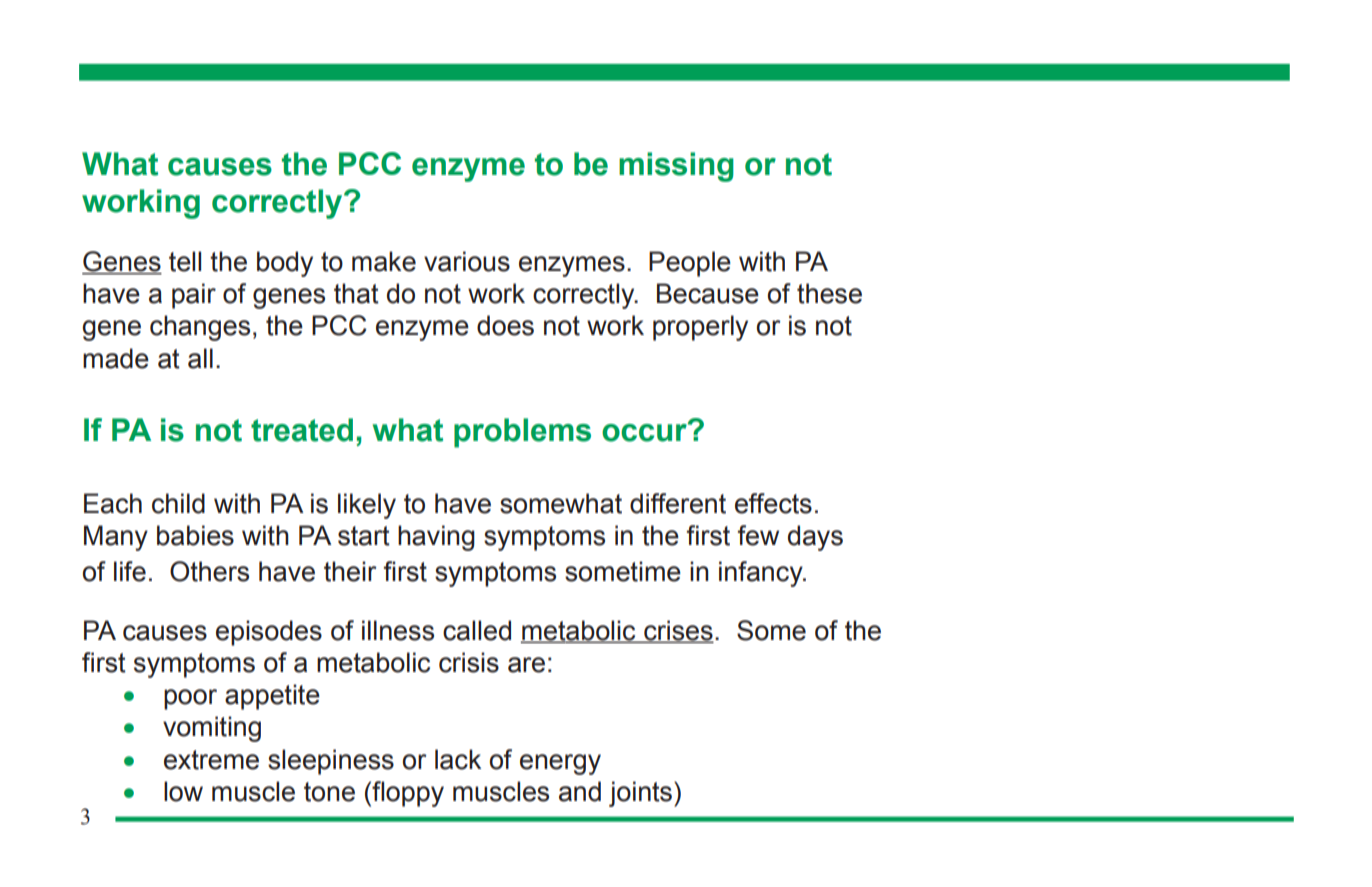  Describe the element at coordinates (367, 506) in the screenshot. I see `likely` at that location.
